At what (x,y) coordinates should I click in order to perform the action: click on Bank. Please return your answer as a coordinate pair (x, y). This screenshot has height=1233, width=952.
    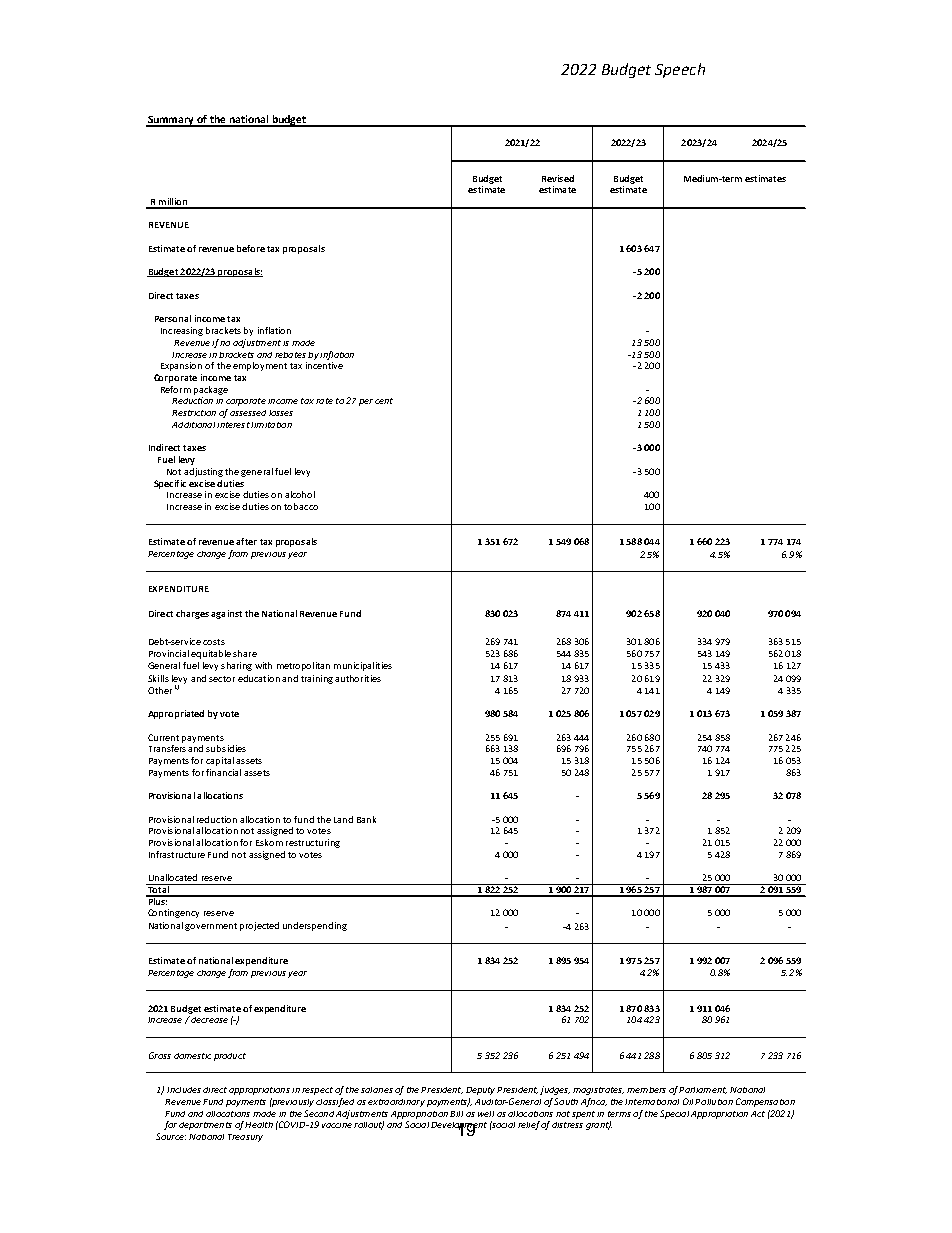
    Looking at the image, I should click on (366, 819).
